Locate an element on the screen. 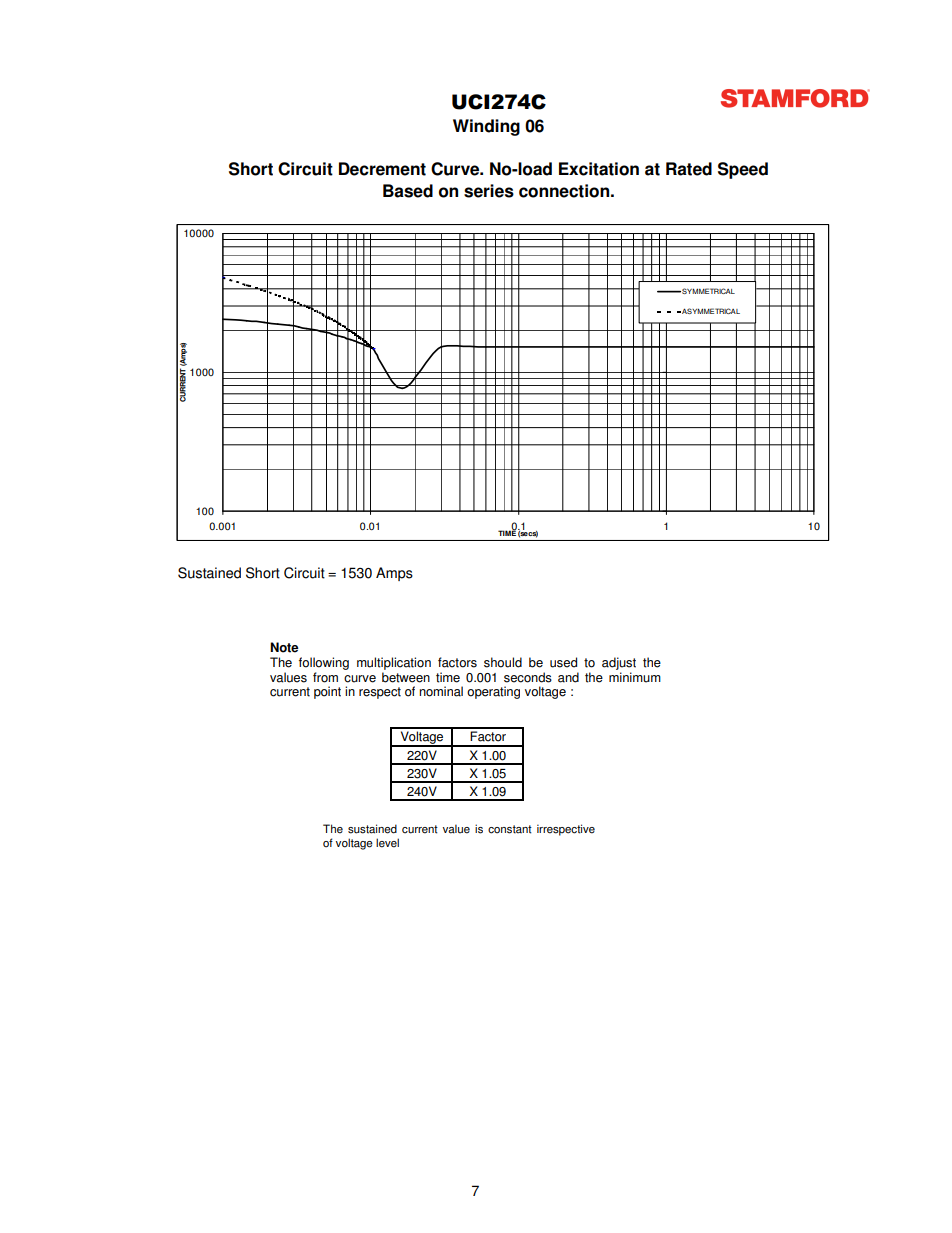 This screenshot has height=1233, width=952. Rated is located at coordinates (689, 169).
